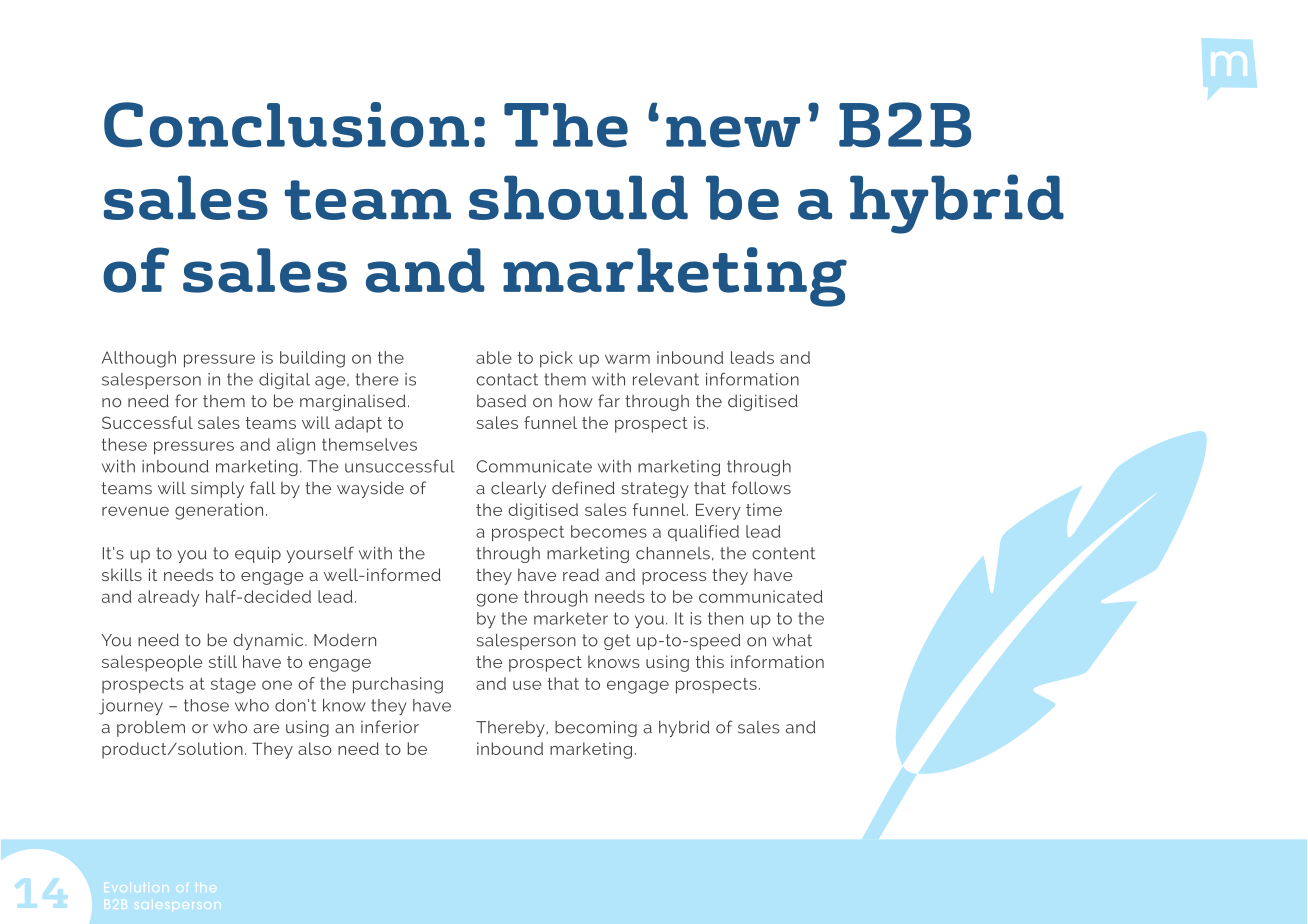 The width and height of the page is (1308, 924). I want to click on Conclusion, so click(286, 125).
